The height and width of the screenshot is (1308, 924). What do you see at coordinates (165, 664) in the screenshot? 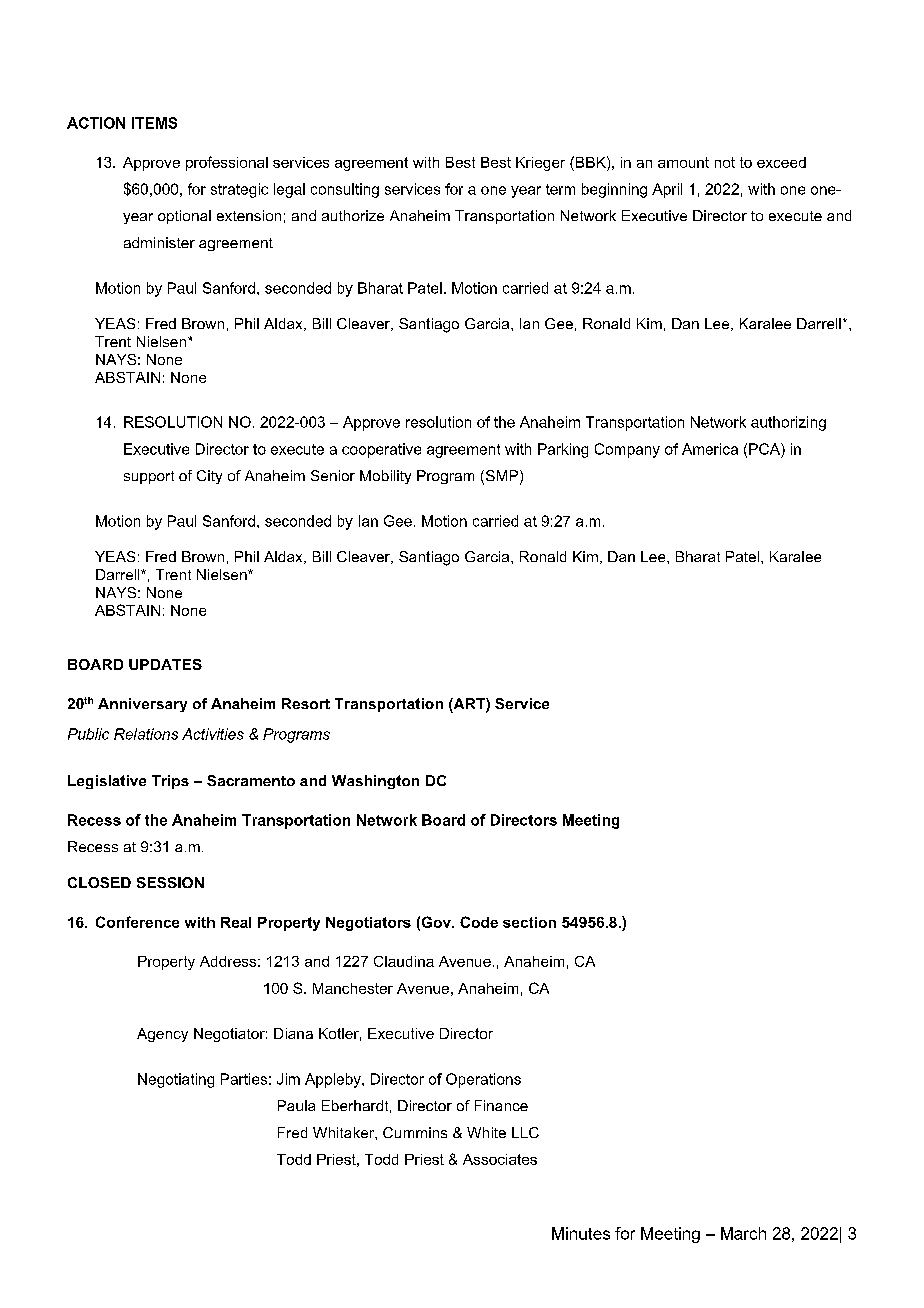
I see `UPDATES` at bounding box center [165, 664].
